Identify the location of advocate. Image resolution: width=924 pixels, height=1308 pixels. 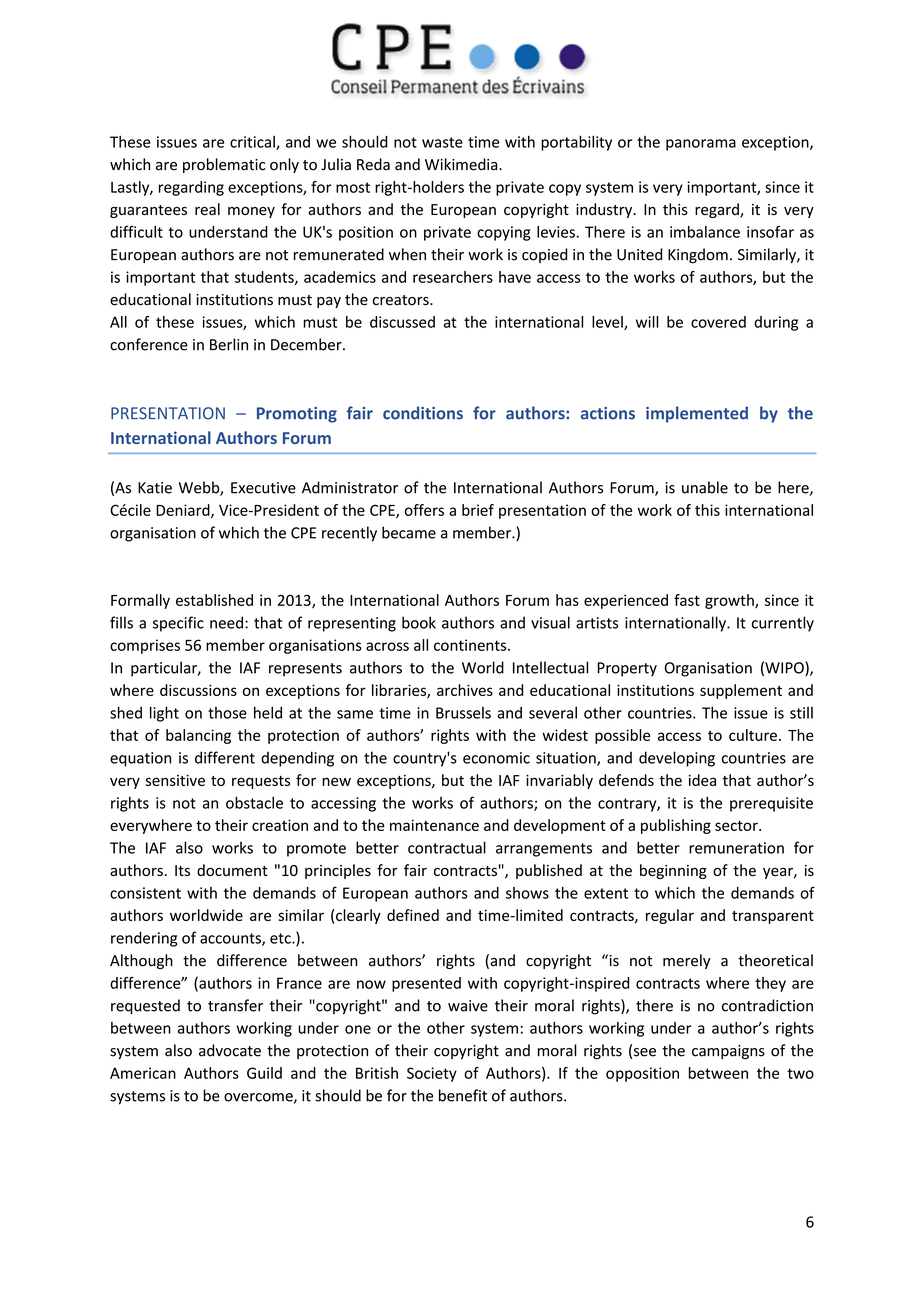
(230, 1050).
